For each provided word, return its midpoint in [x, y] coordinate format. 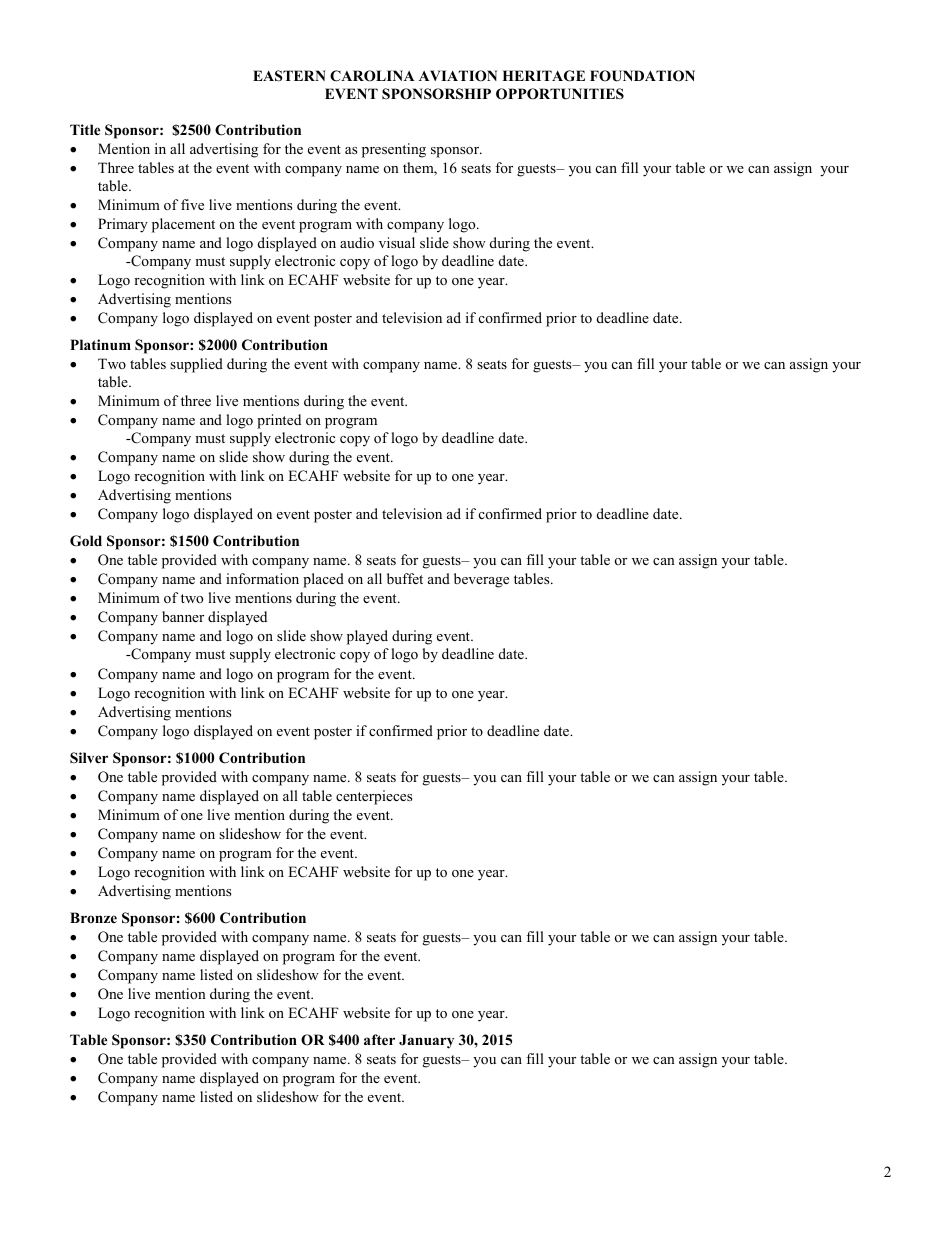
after [379, 1039]
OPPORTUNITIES [560, 94]
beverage [481, 580]
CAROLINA [372, 76]
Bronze [93, 917]
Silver [89, 758]
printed [279, 421]
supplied [196, 365]
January [426, 1041]
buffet [405, 578]
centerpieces [374, 797]
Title [85, 129]
